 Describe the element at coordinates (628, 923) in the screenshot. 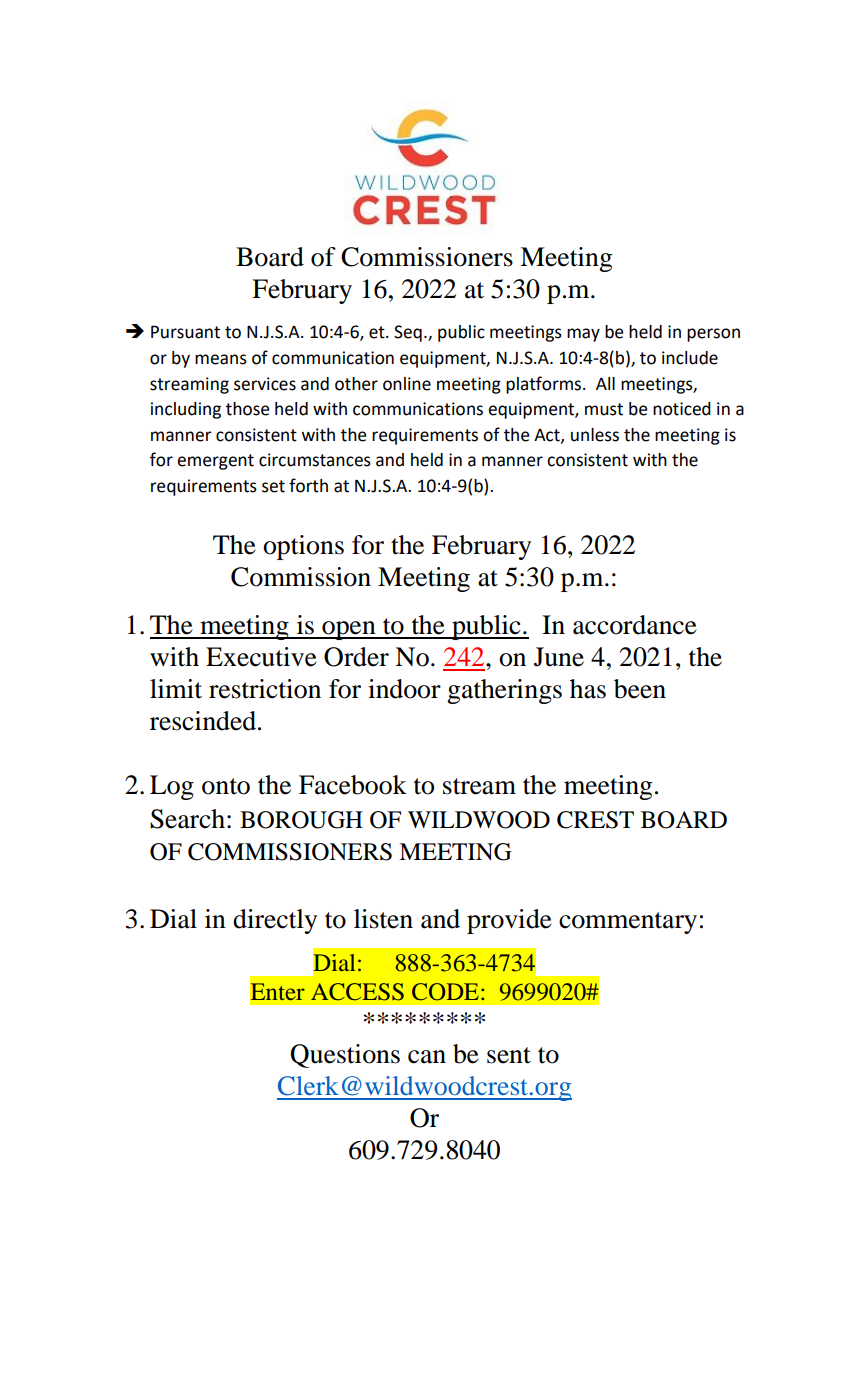

I see `commentary` at that location.
